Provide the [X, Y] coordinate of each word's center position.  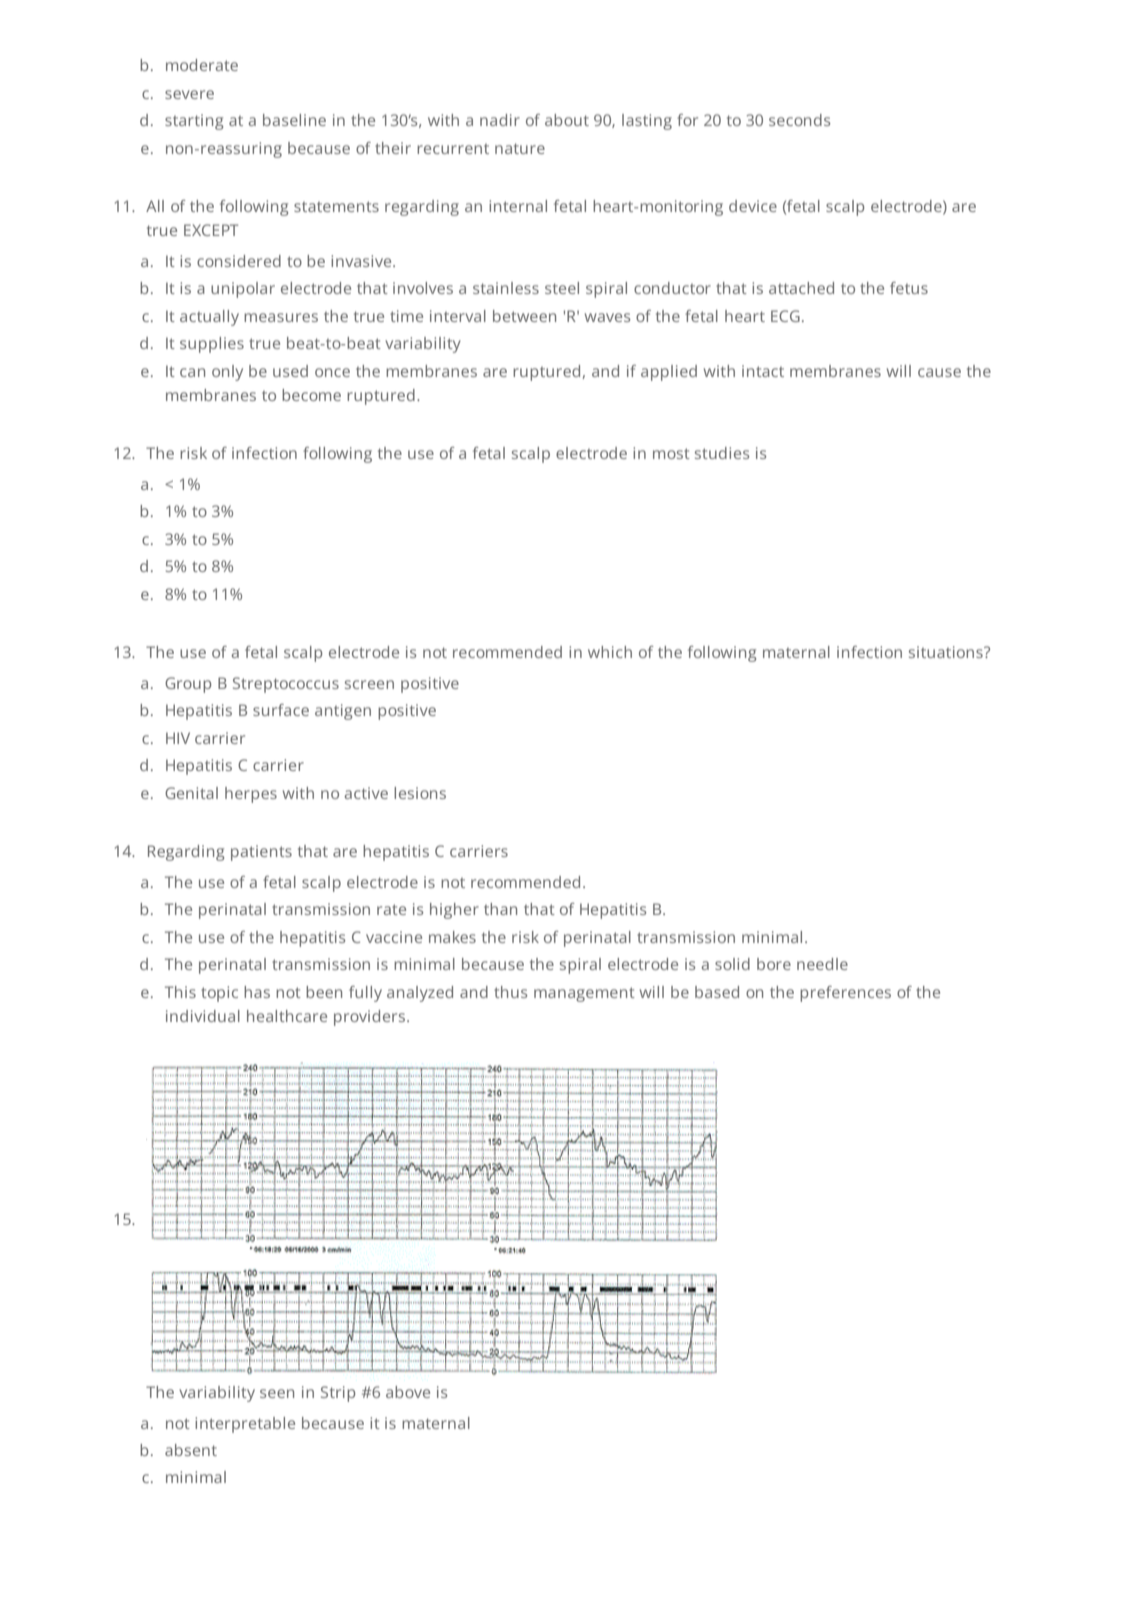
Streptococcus [286, 685]
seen [277, 1393]
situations [947, 652]
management [584, 994]
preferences [845, 994]
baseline [294, 120]
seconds [799, 120]
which [610, 652]
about [567, 120]
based [717, 992]
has [257, 992]
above [408, 1392]
